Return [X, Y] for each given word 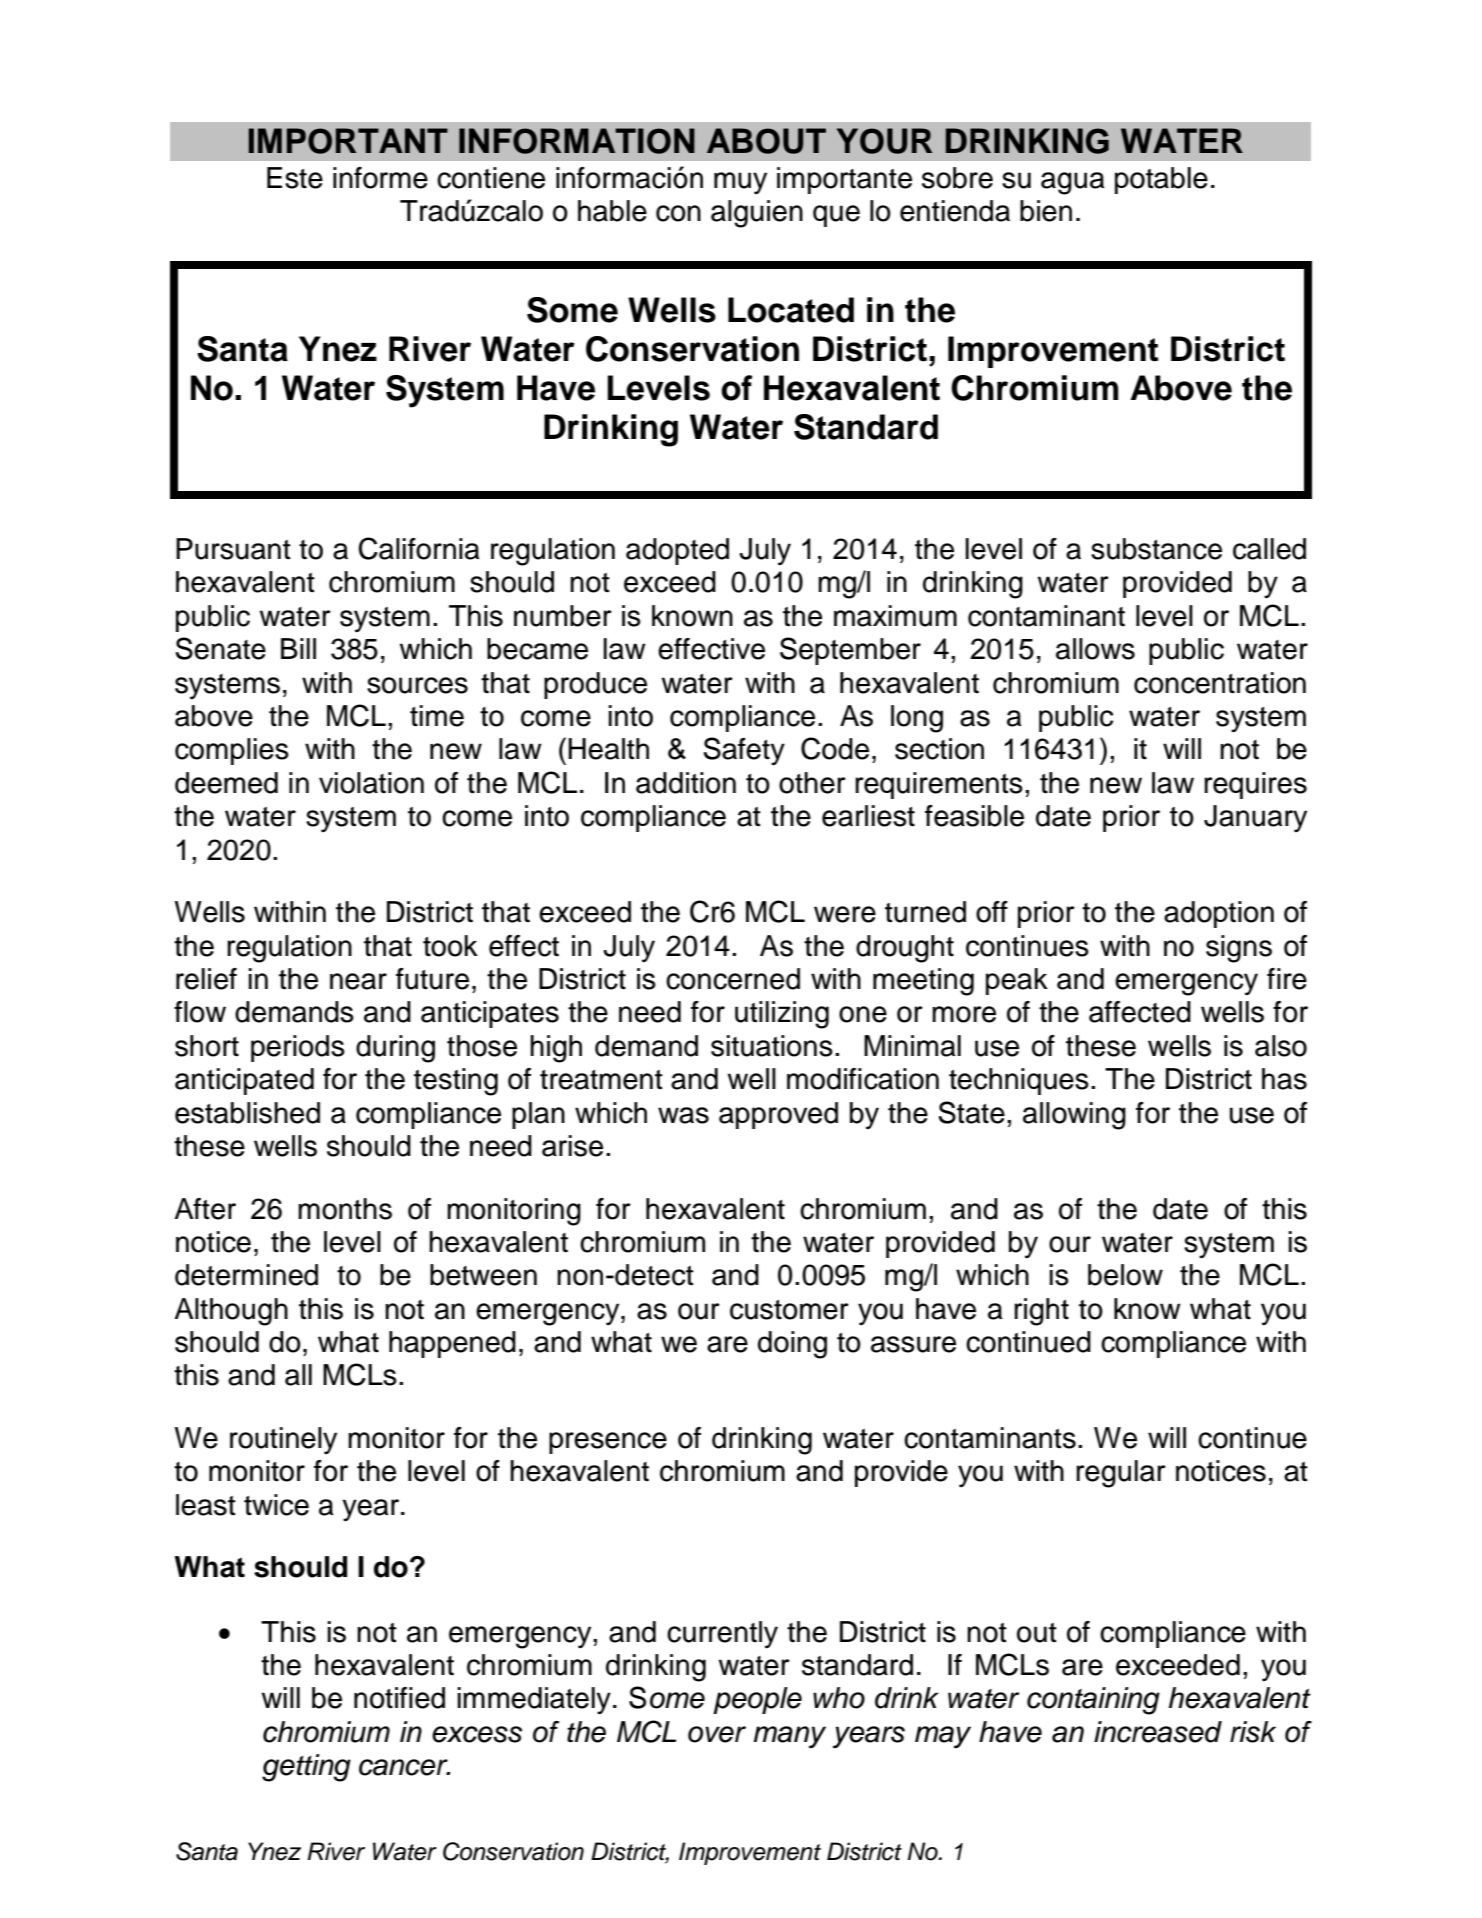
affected [1140, 1012]
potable [1161, 180]
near [358, 981]
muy [740, 183]
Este [295, 178]
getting [306, 1768]
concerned [733, 979]
